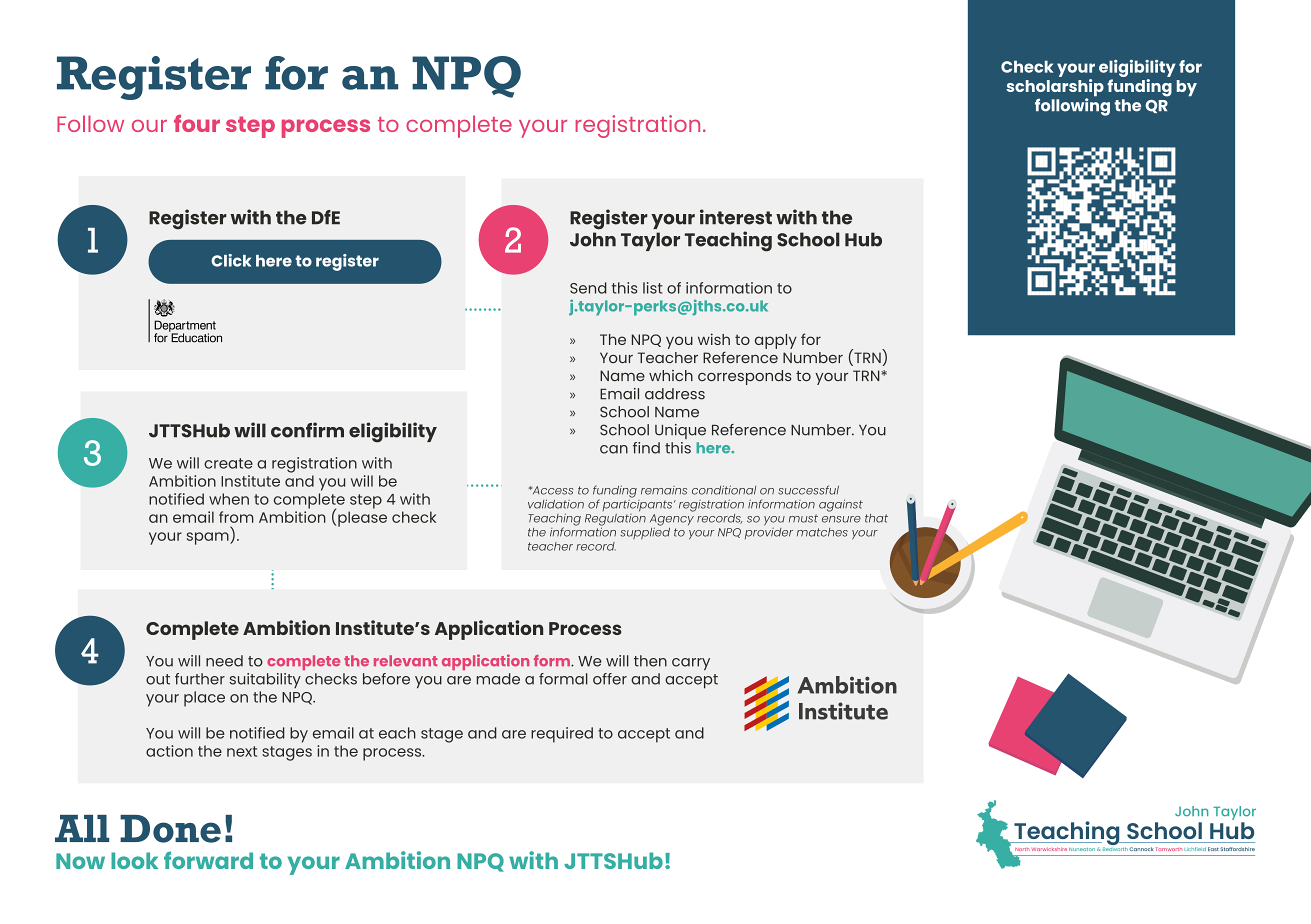 Image resolution: width=1311 pixels, height=924 pixels. Describe the element at coordinates (556, 504) in the document. I see `validation` at that location.
